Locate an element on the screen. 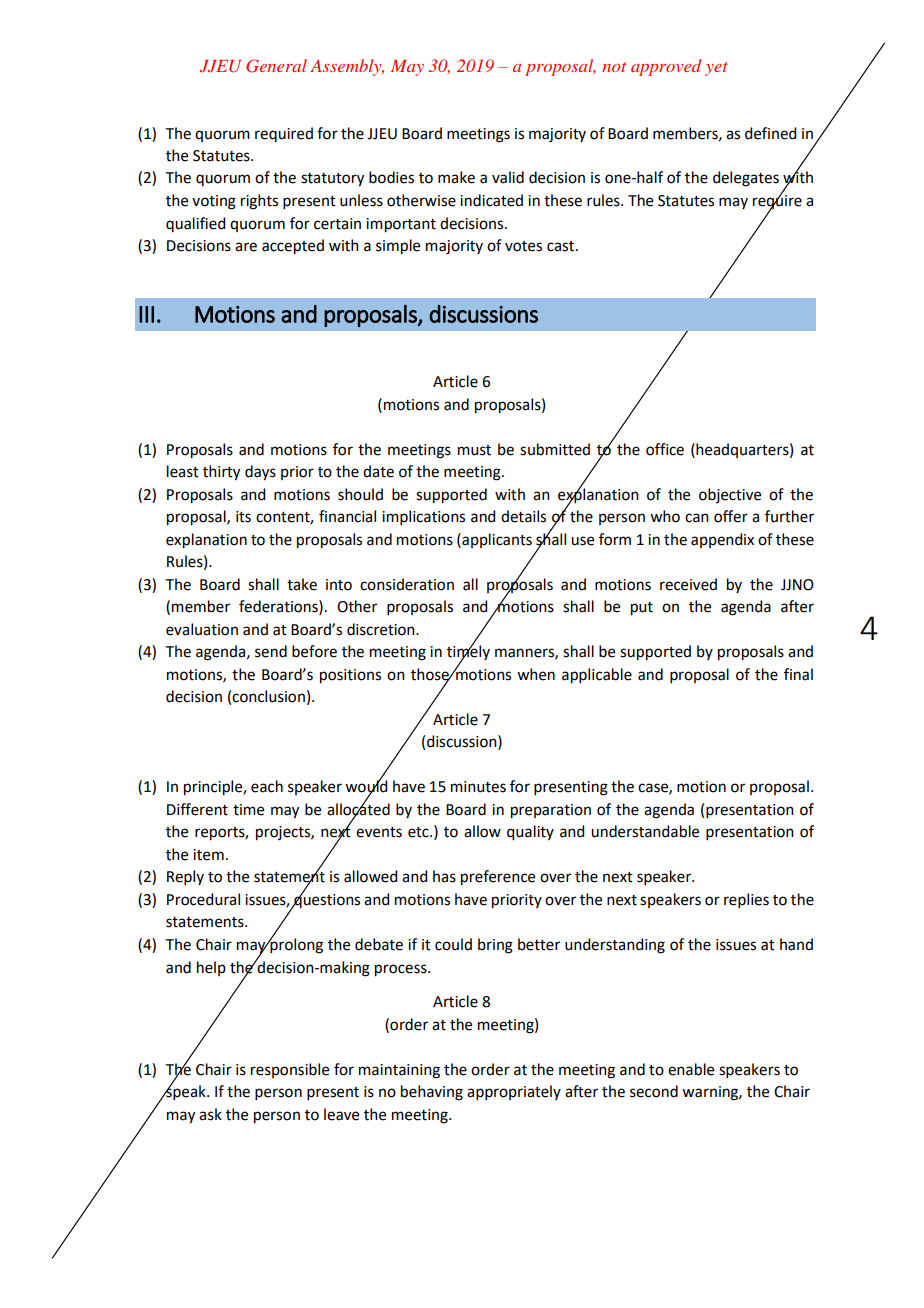  delegates is located at coordinates (746, 179).
